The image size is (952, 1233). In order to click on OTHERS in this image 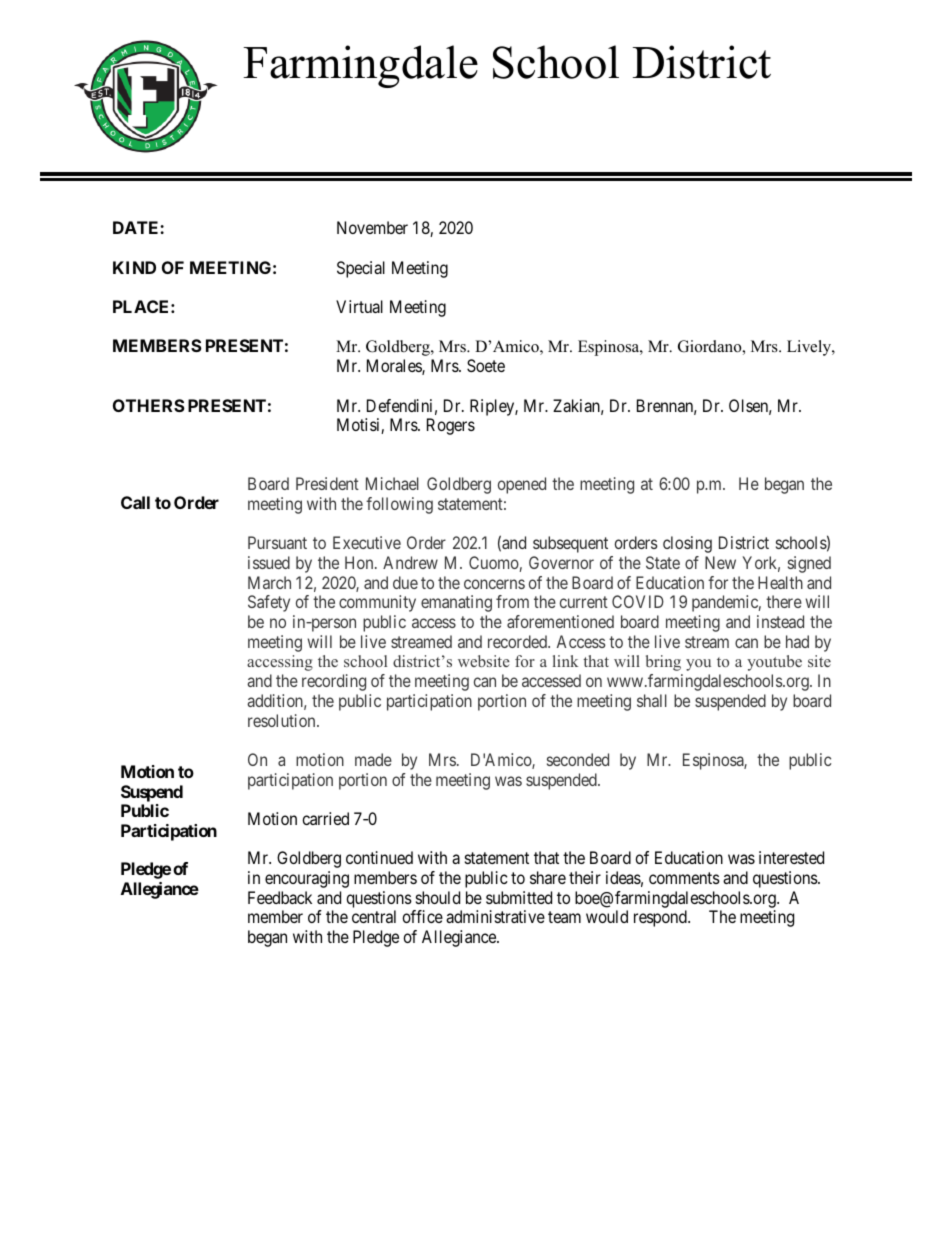, I will do `click(149, 405)`.
